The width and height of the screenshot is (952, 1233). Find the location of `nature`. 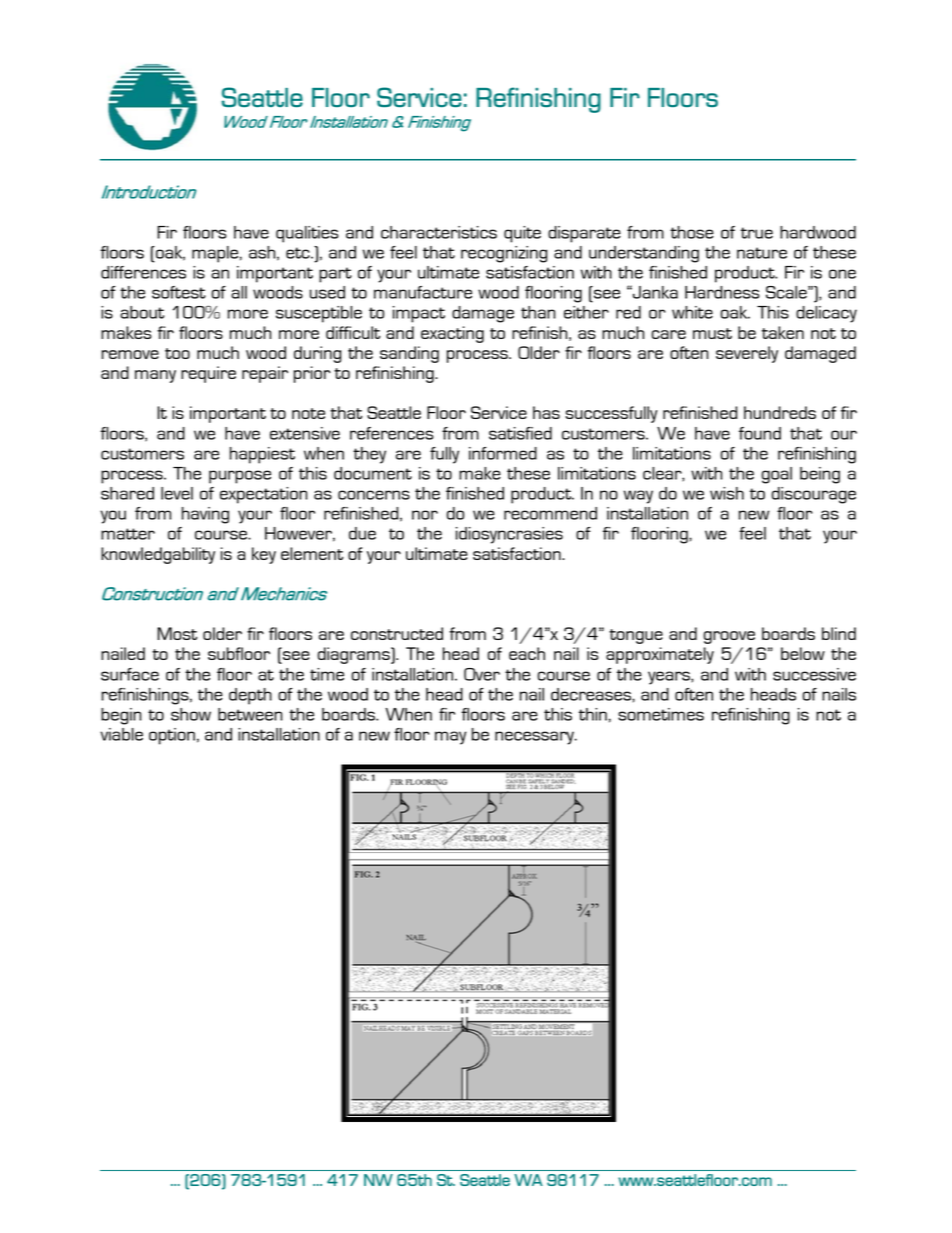

nature is located at coordinates (762, 253).
